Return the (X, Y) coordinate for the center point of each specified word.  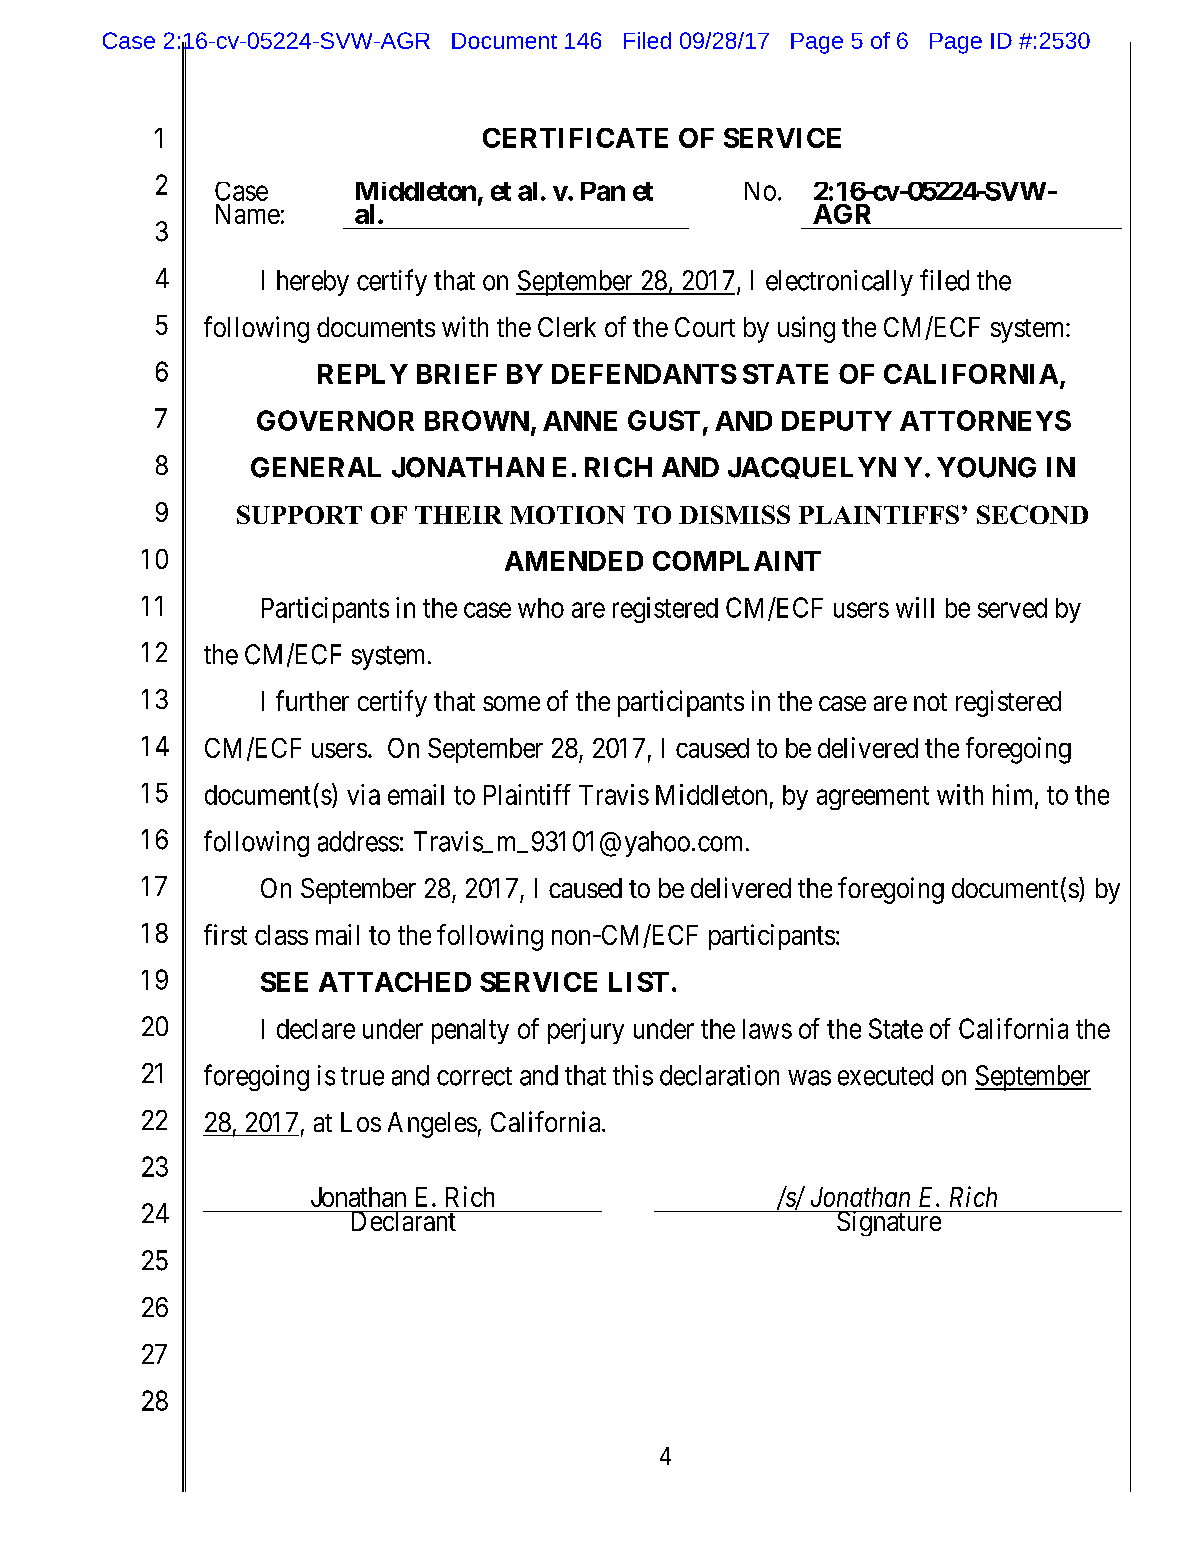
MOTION (567, 515)
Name (248, 214)
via (363, 794)
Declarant (403, 1221)
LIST (639, 982)
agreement (873, 798)
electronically (839, 283)
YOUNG (986, 467)
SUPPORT (299, 514)
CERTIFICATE (575, 138)
